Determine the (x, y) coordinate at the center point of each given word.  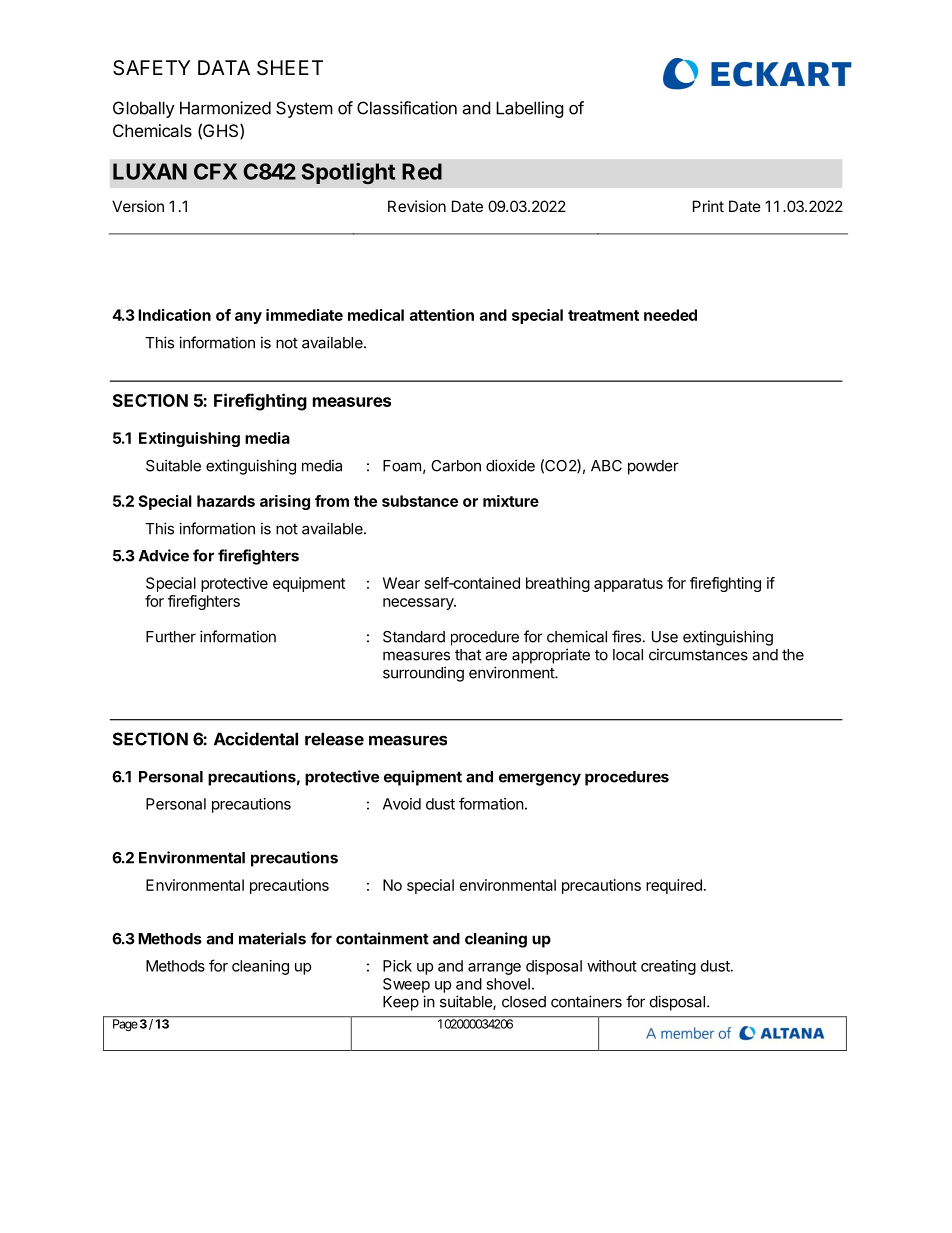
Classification (407, 108)
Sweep (406, 985)
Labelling (530, 109)
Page (125, 1025)
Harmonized (225, 108)
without (612, 966)
